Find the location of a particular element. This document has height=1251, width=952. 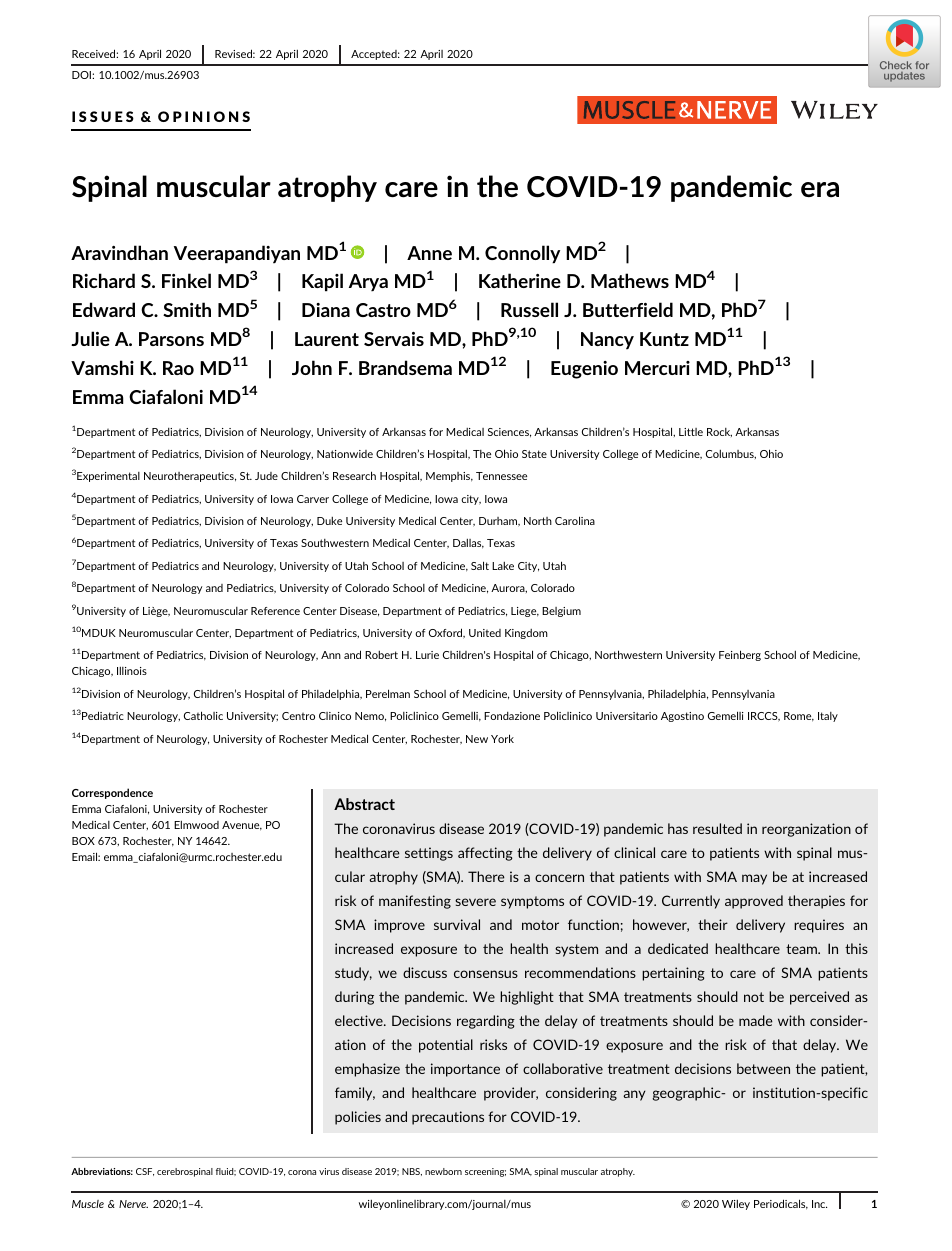

Illinois is located at coordinates (132, 671).
